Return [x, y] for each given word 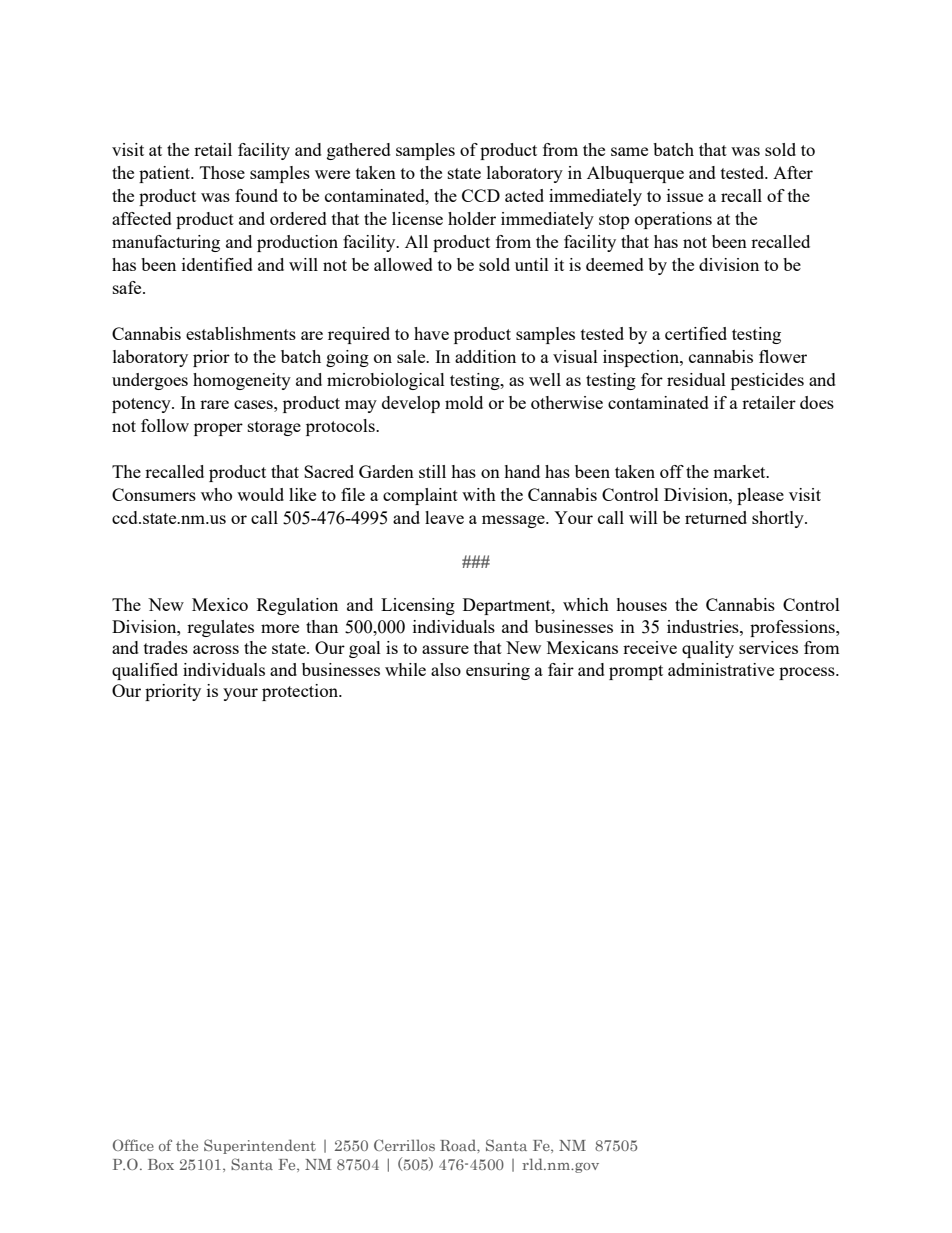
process [808, 673]
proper [218, 429]
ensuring [498, 671]
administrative [721, 669]
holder [472, 218]
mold [464, 402]
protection [301, 692]
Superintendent [260, 1146]
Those [222, 172]
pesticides [767, 381]
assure [445, 649]
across [216, 649]
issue [685, 195]
